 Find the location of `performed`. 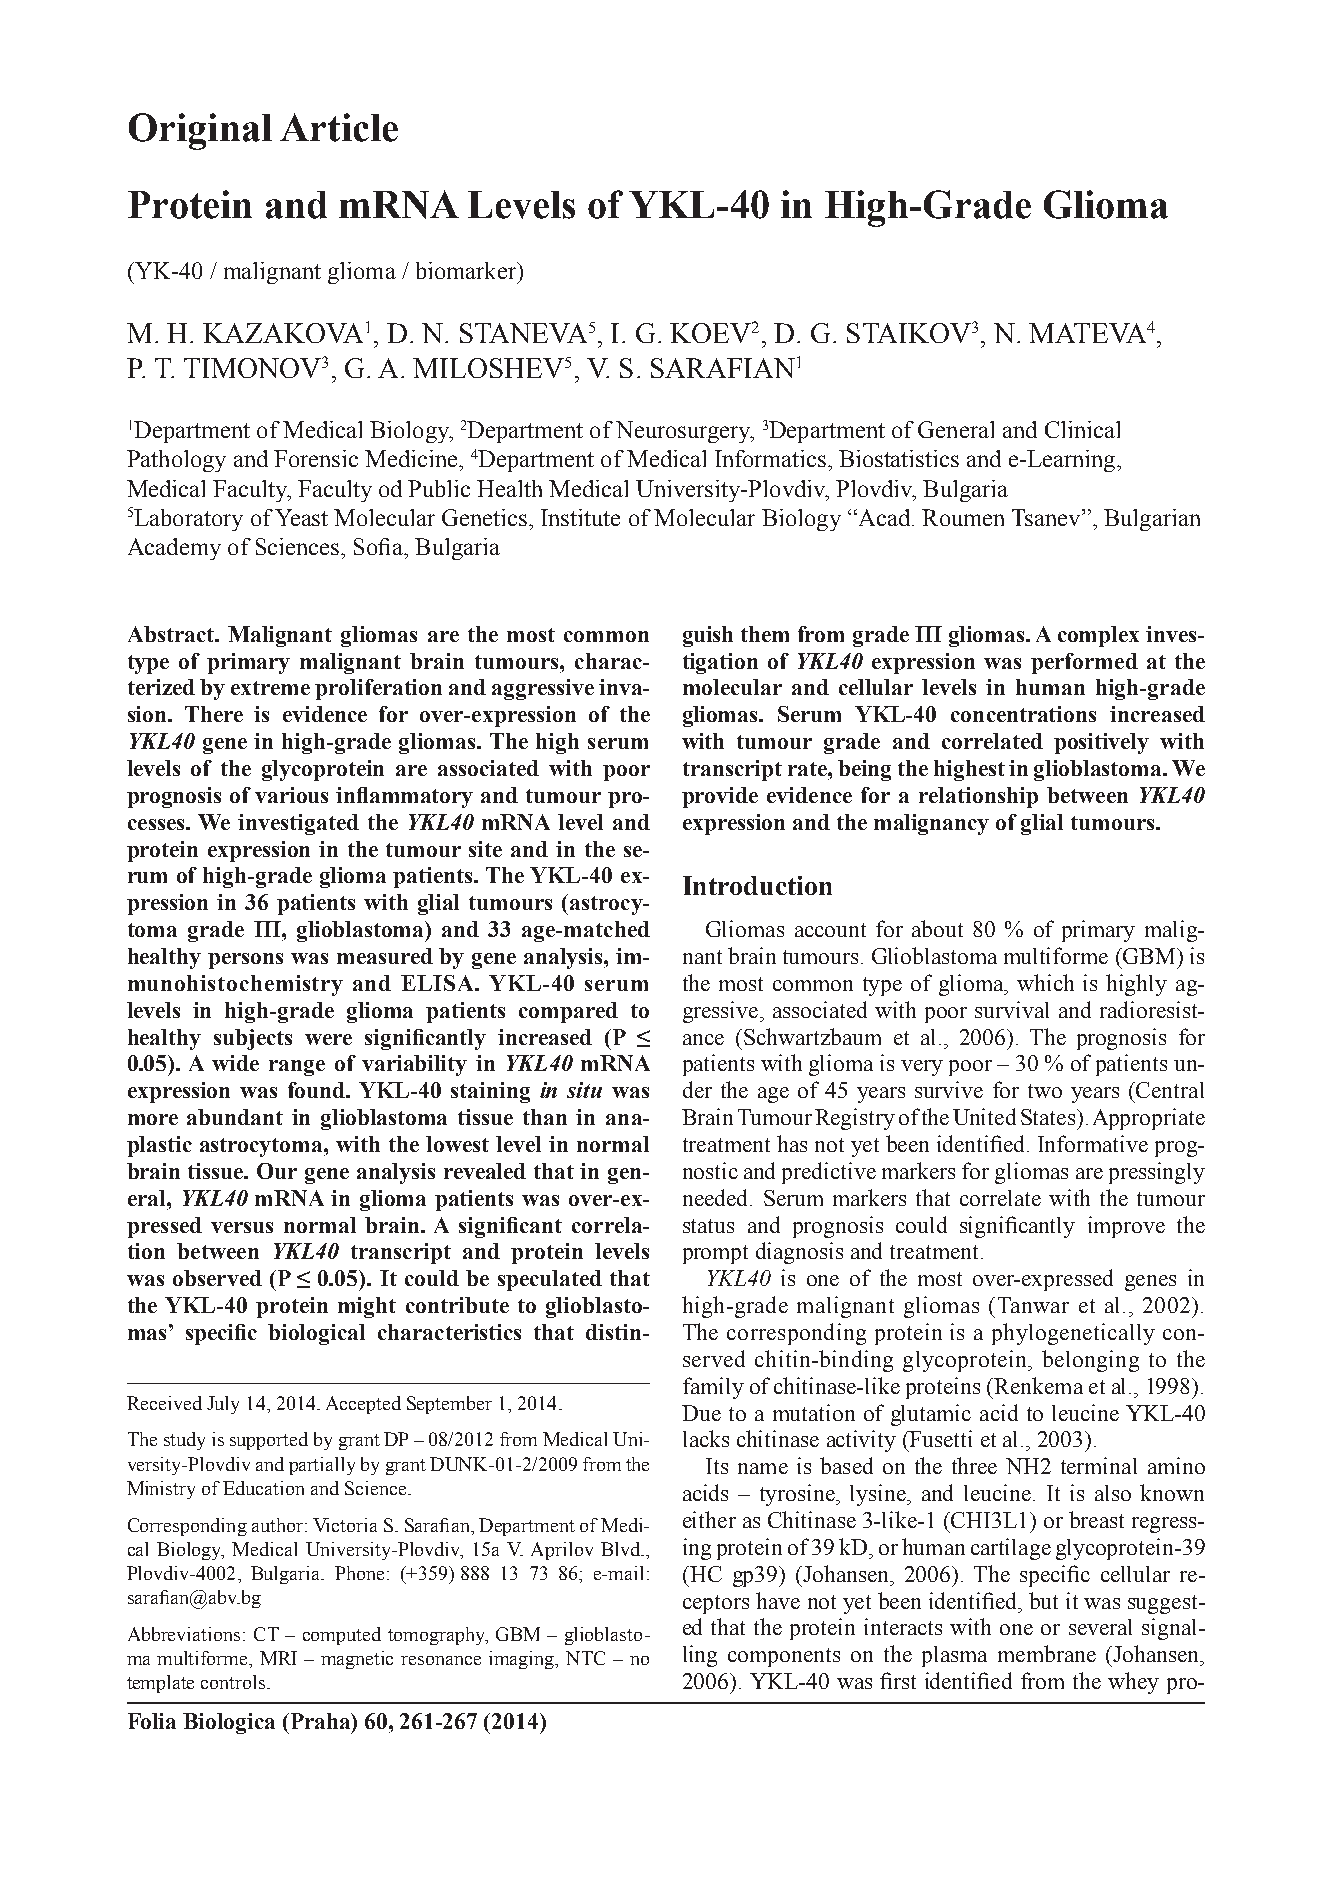

performed is located at coordinates (1084, 663).
